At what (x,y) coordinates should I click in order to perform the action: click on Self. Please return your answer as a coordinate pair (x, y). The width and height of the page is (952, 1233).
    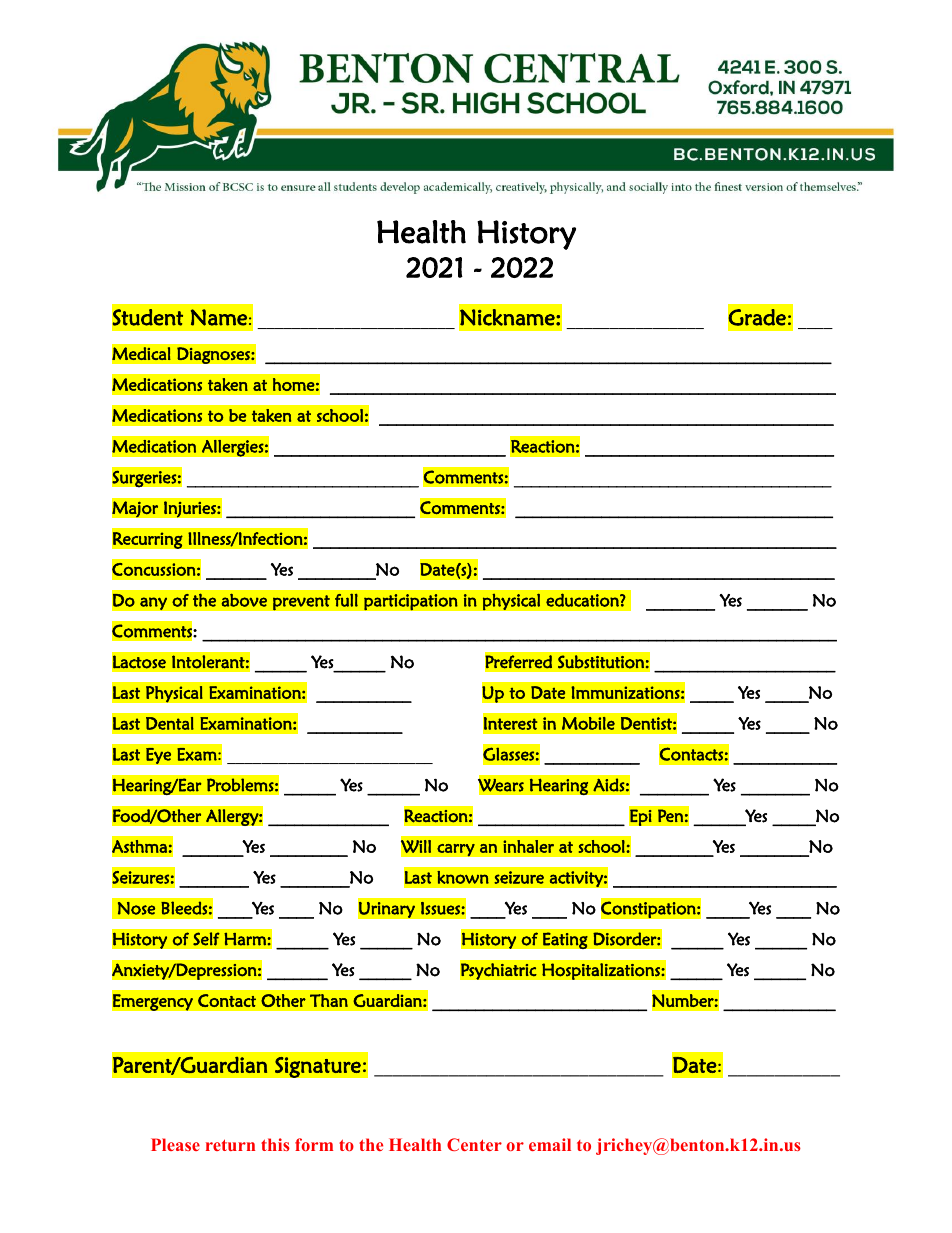
    Looking at the image, I should click on (206, 939).
